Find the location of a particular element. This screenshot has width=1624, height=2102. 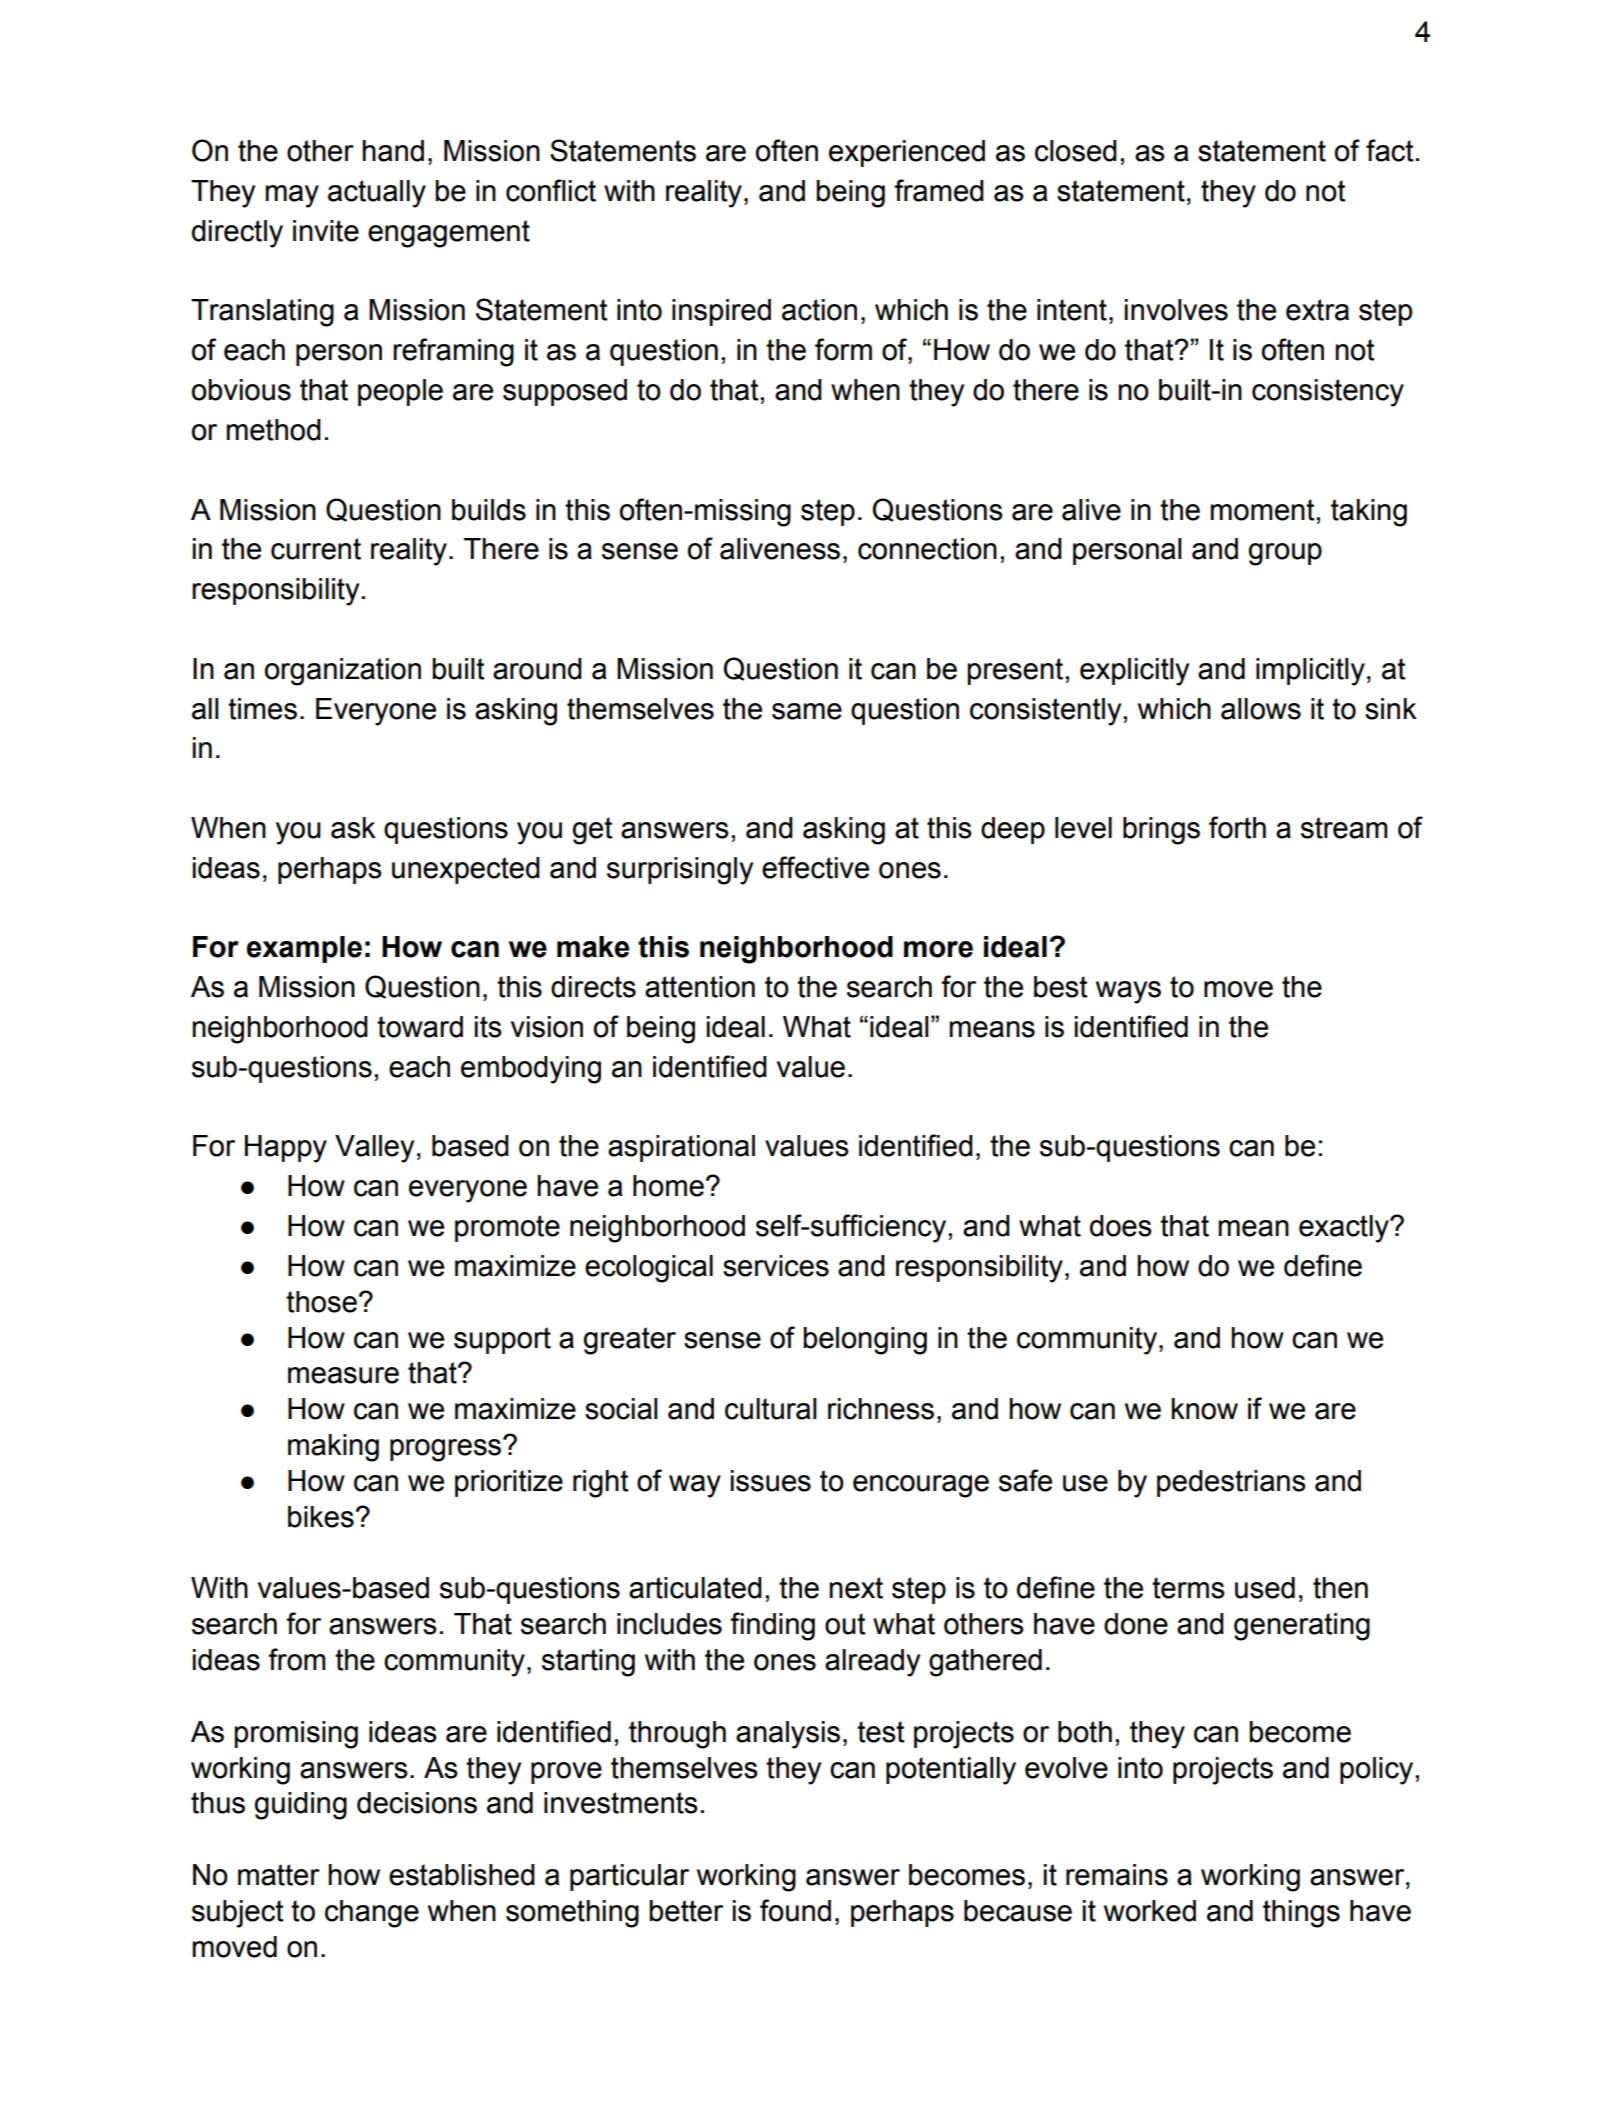

effective is located at coordinates (815, 867).
